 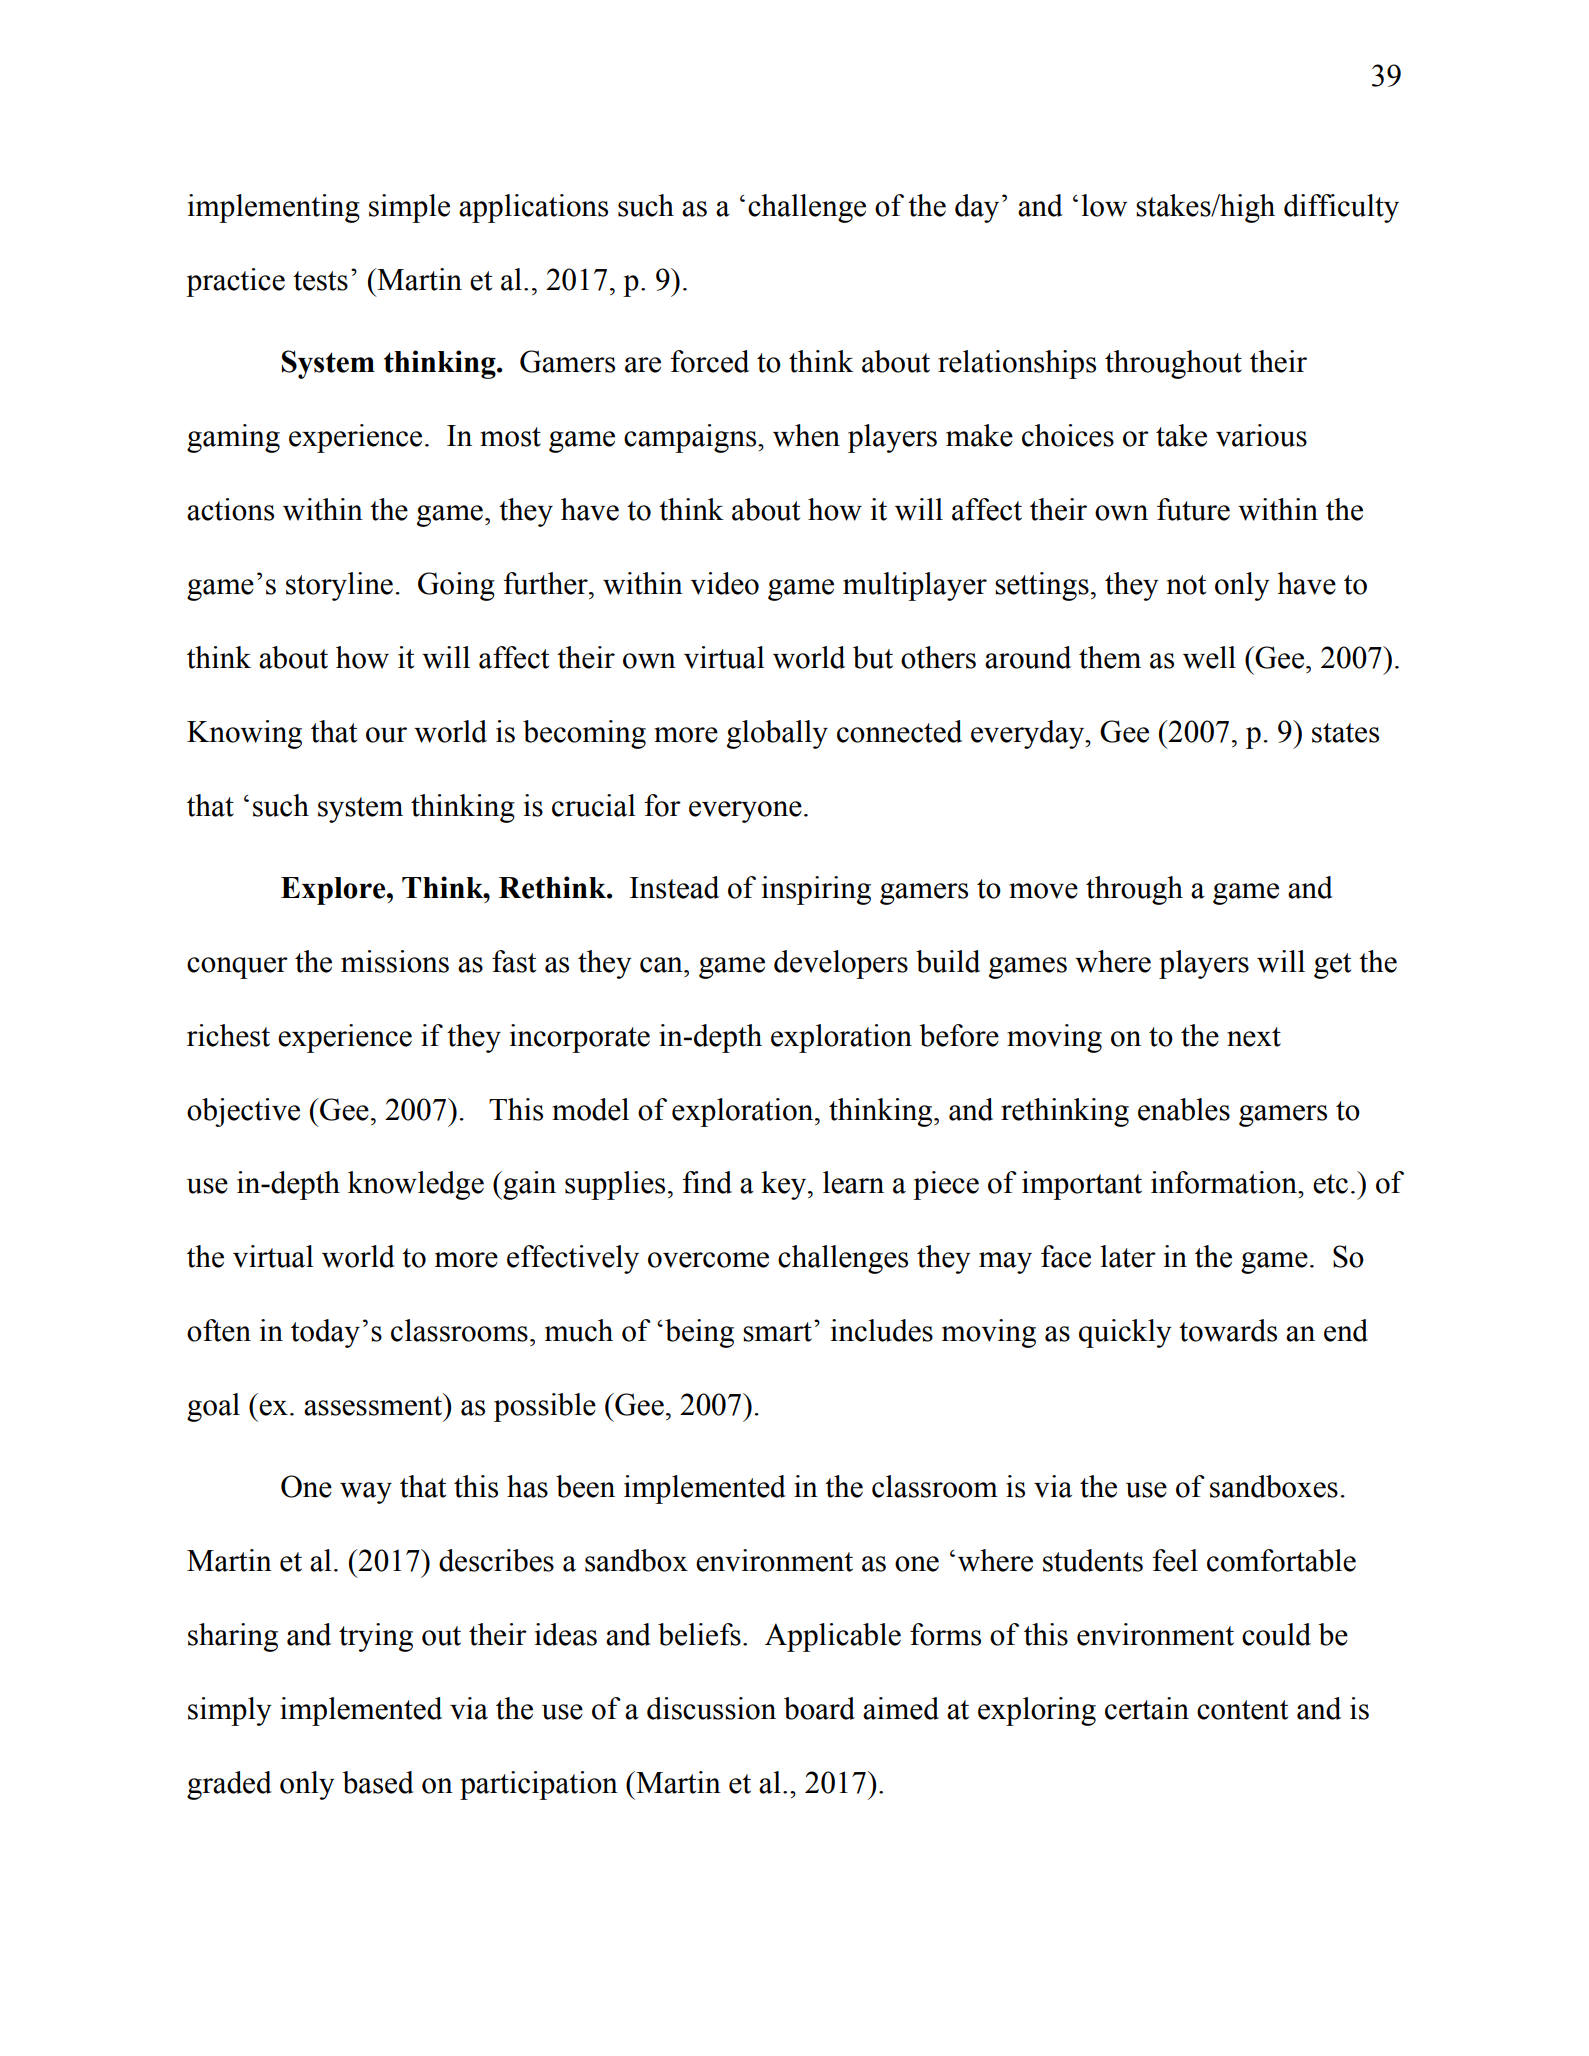 What do you see at coordinates (1104, 205) in the screenshot?
I see `low` at bounding box center [1104, 205].
